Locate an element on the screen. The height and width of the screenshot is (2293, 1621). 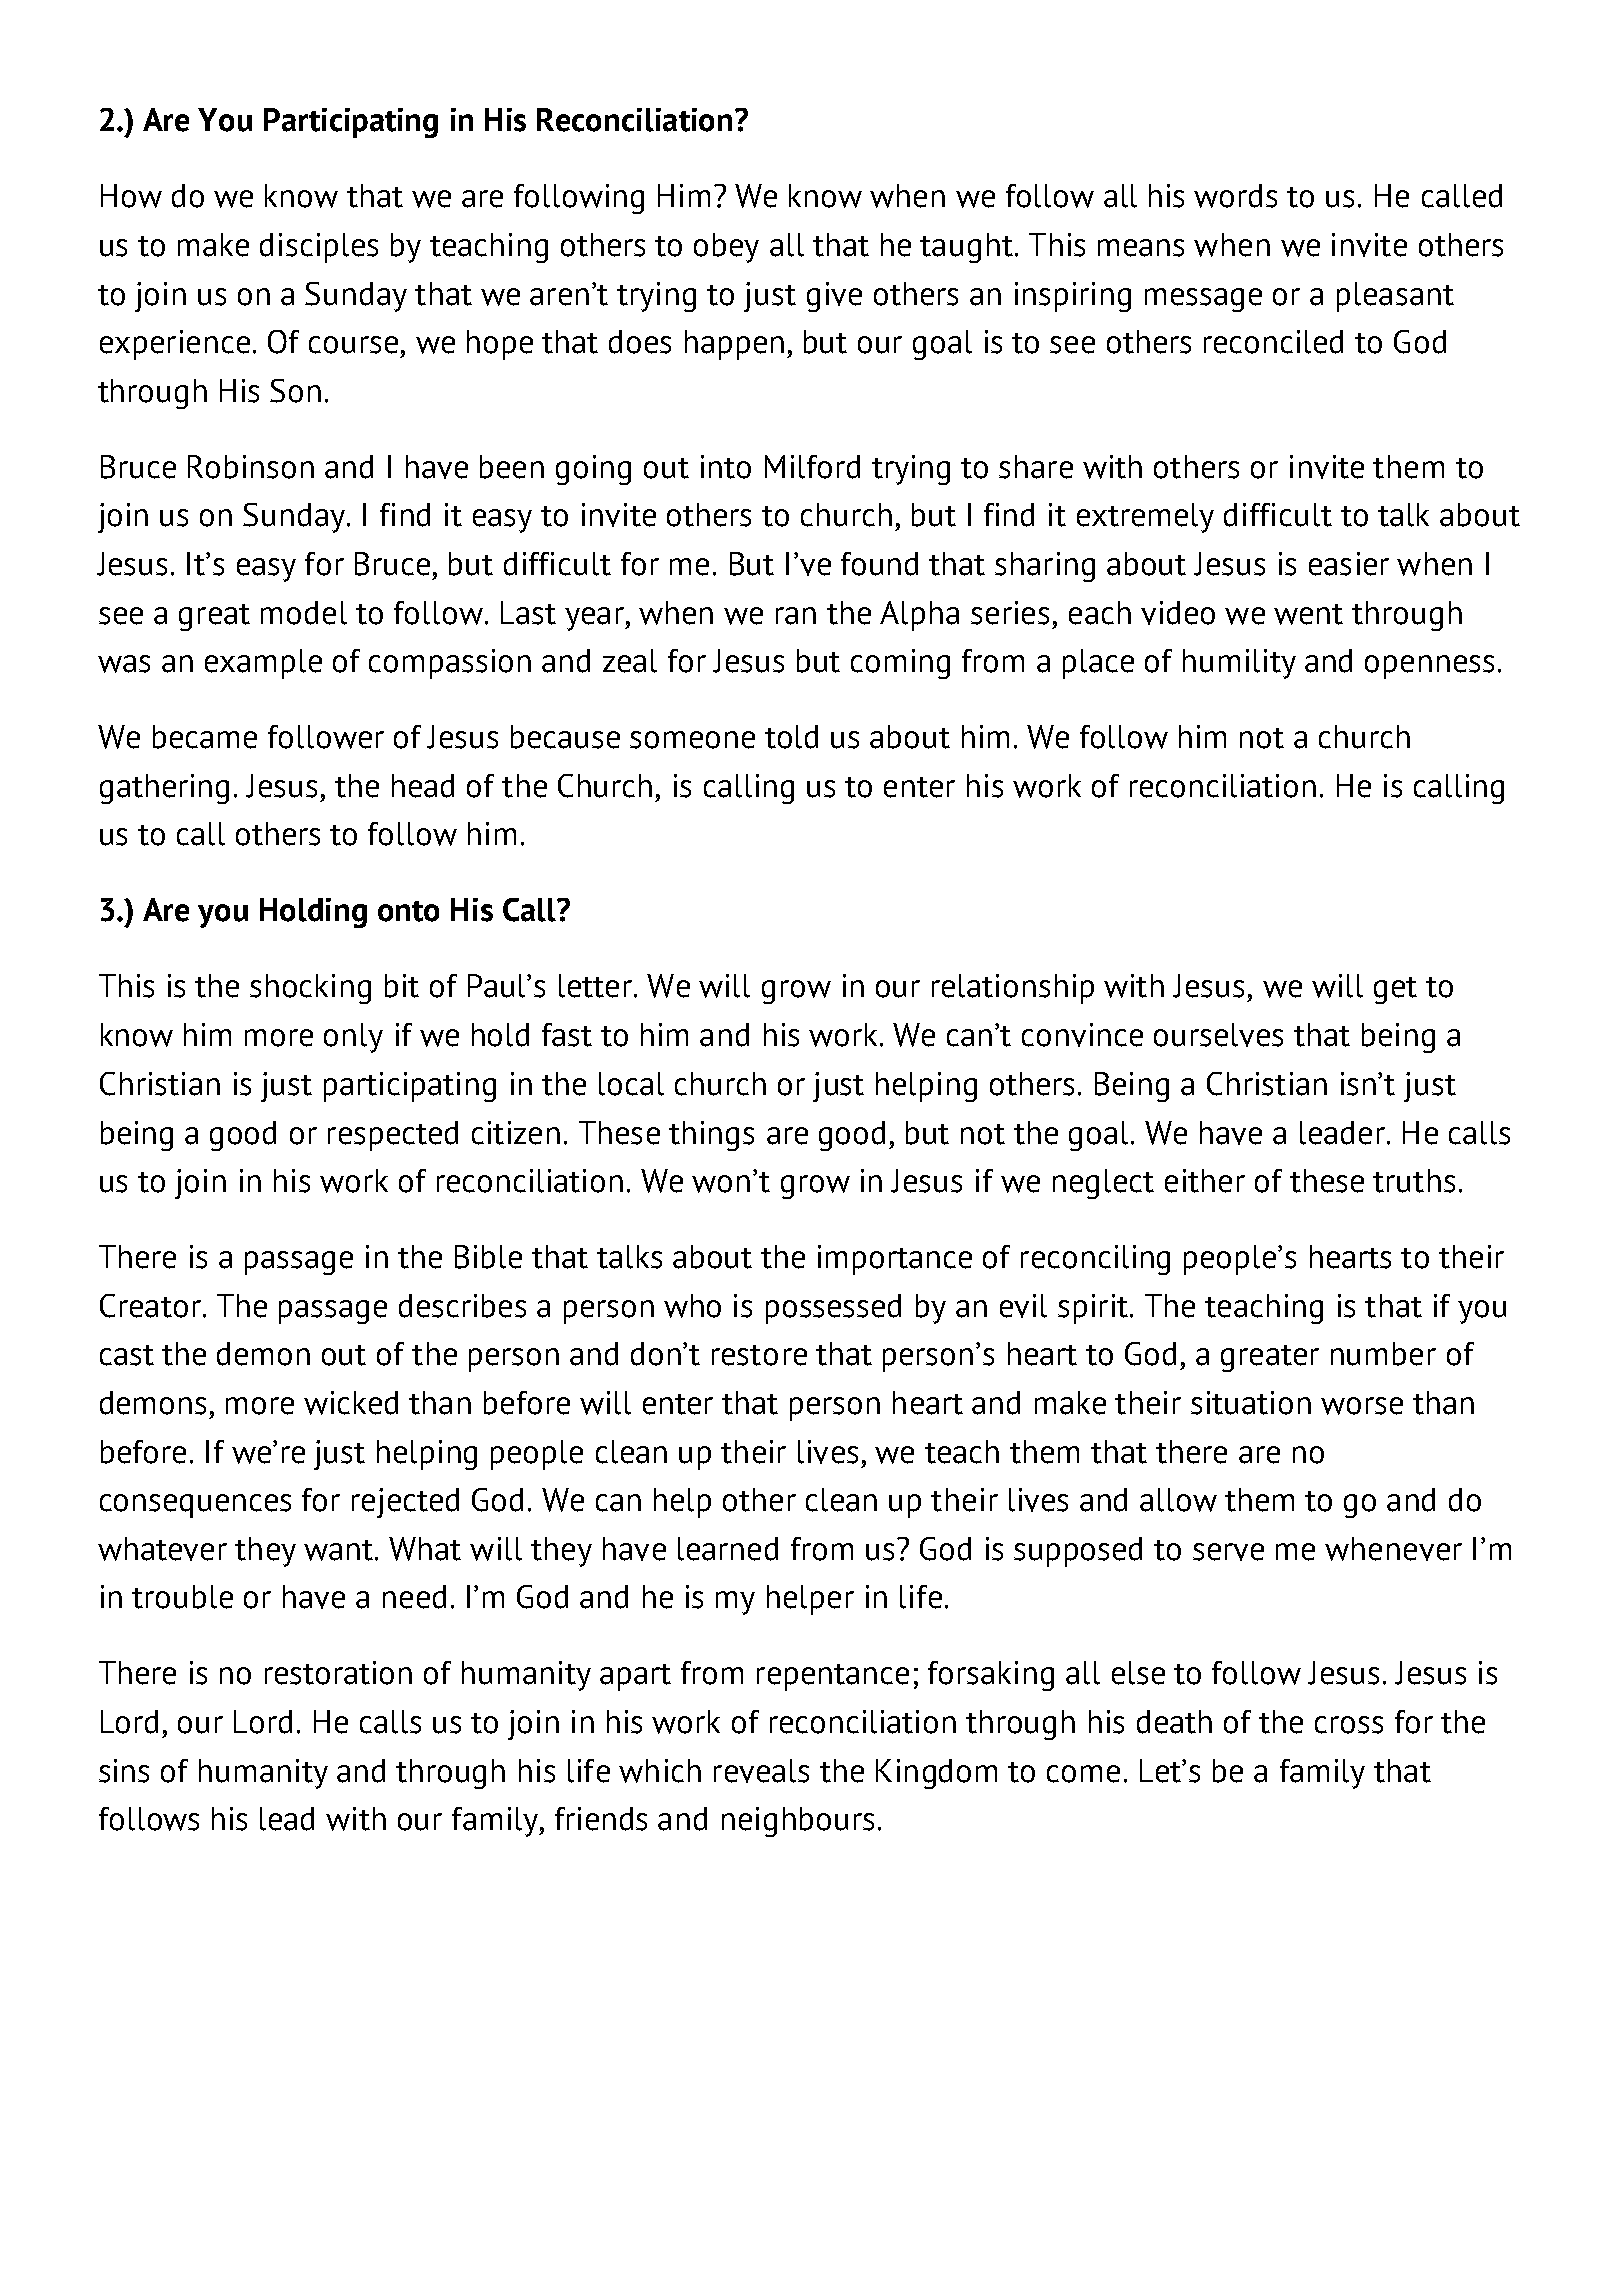
situation is located at coordinates (1251, 1403).
